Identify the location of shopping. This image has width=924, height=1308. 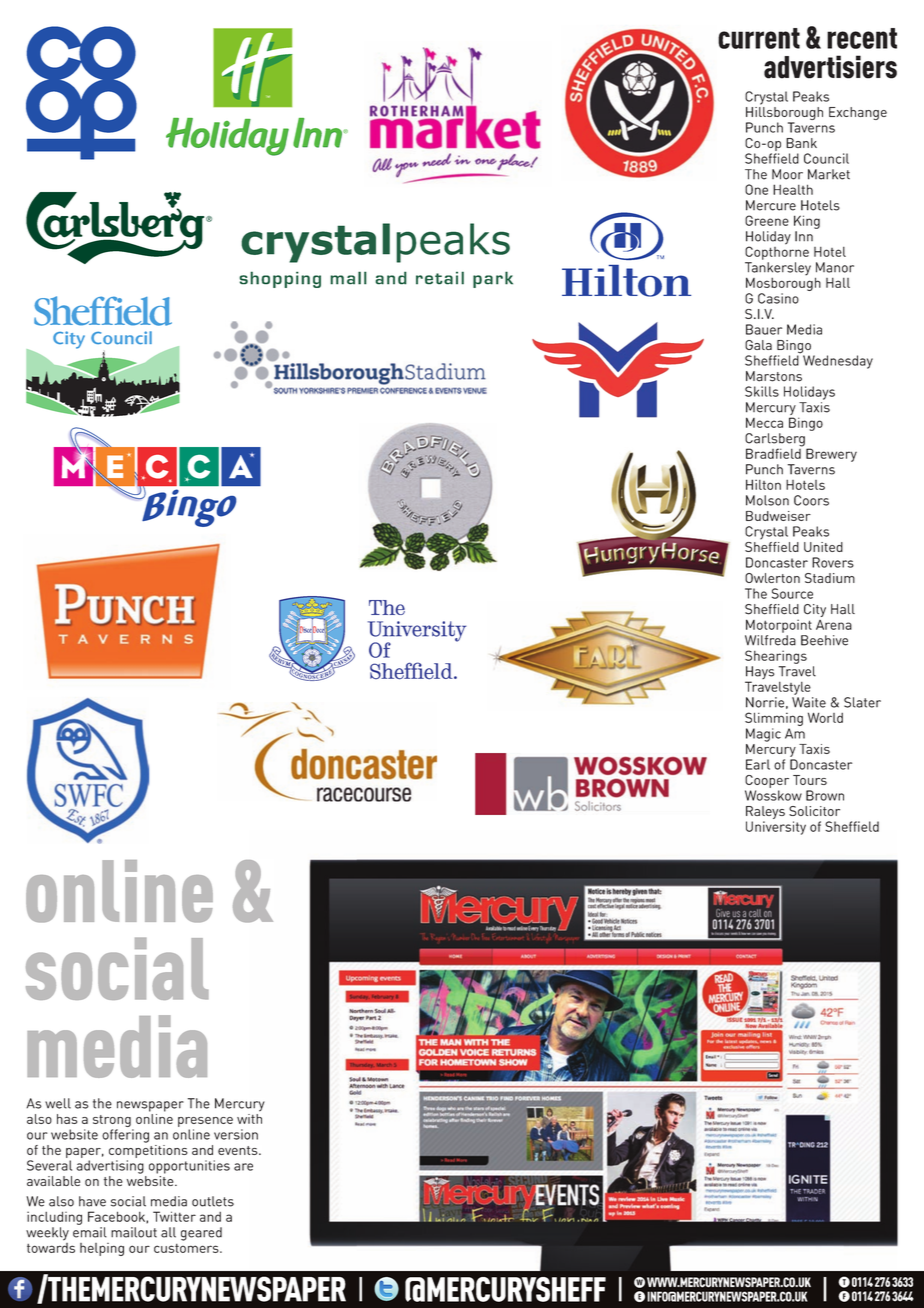
(280, 279).
